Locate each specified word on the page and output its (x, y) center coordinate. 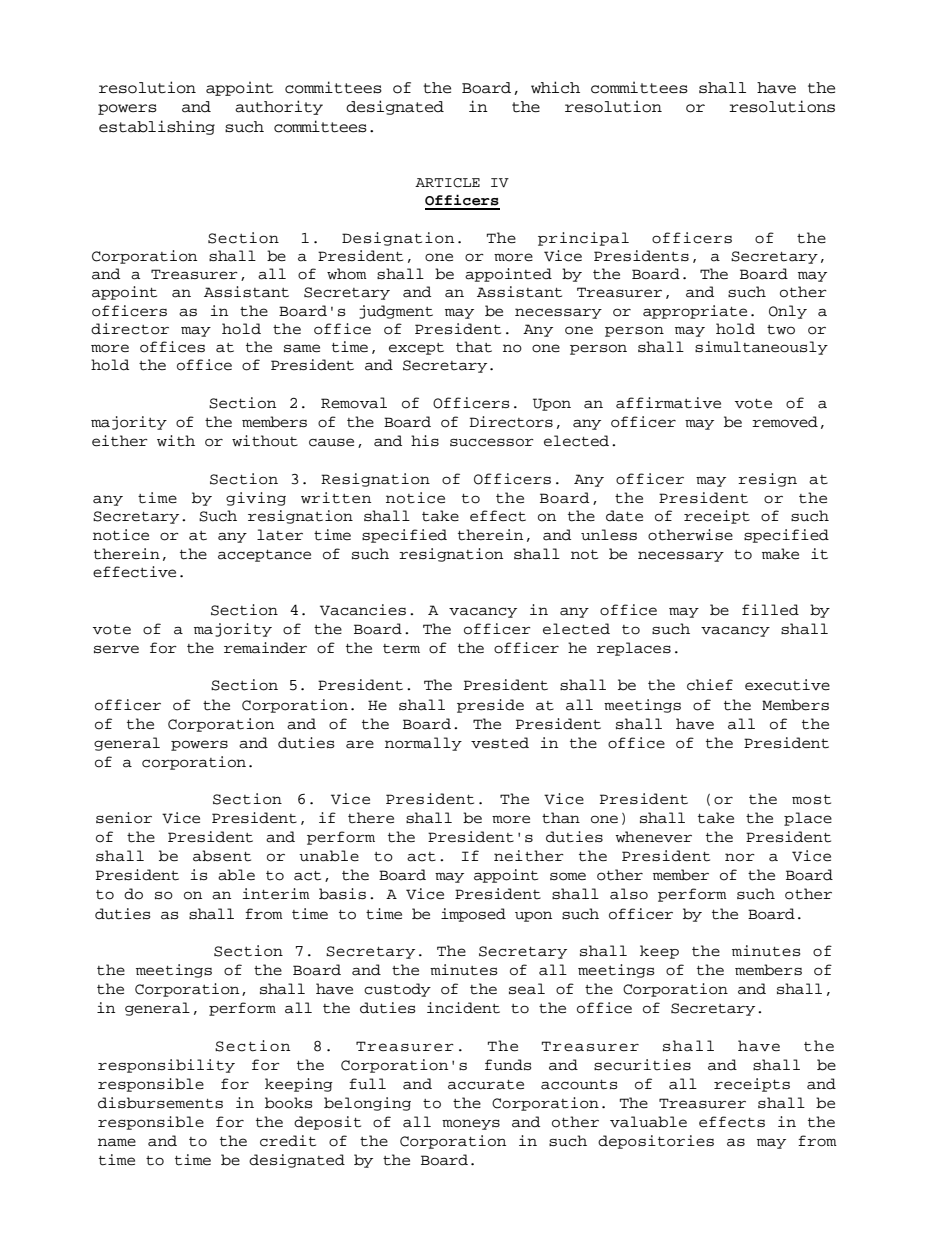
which (555, 87)
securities (642, 1065)
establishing (157, 127)
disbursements (160, 1103)
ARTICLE (447, 183)
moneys (471, 1124)
